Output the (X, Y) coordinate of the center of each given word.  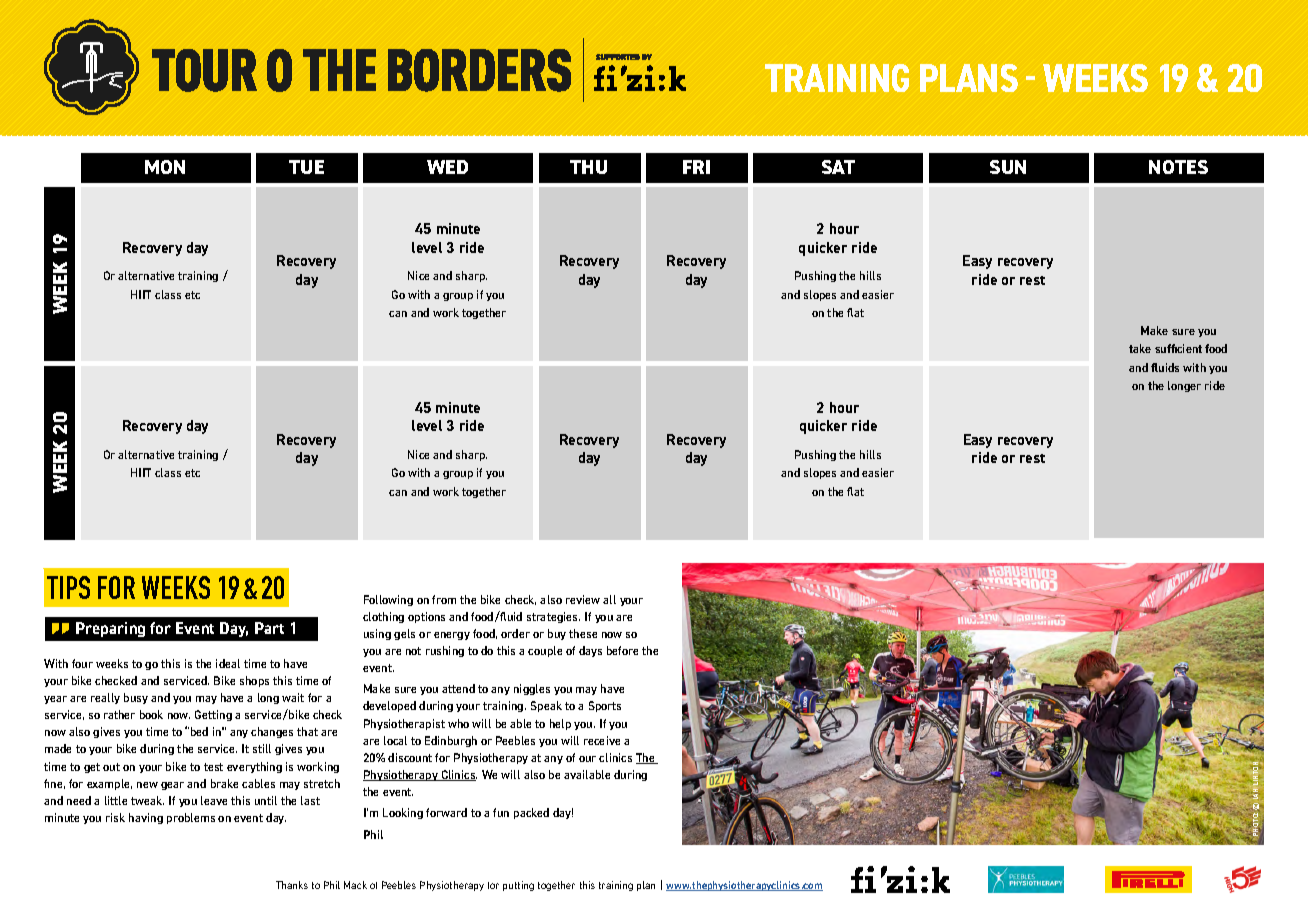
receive (602, 740)
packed (531, 813)
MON (165, 167)
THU (588, 167)
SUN (1008, 167)
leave (214, 800)
